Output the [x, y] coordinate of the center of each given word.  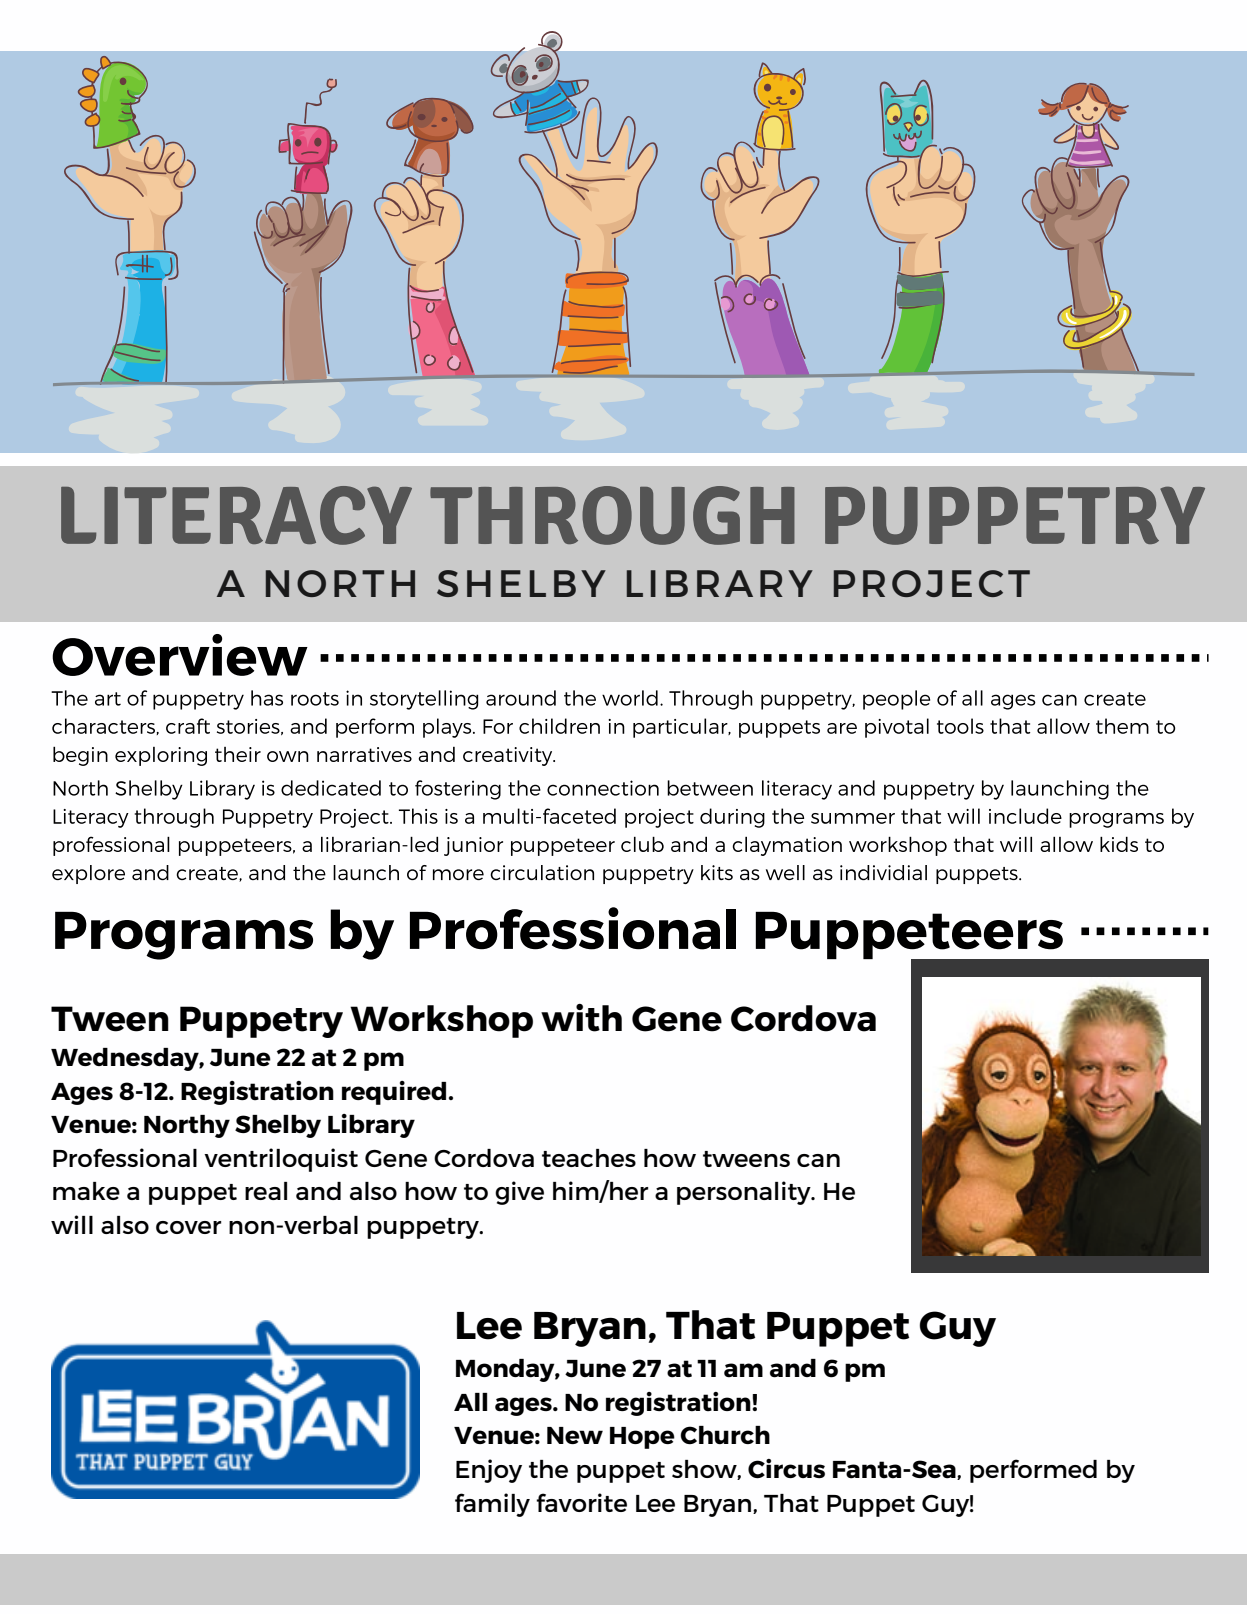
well [785, 872]
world [630, 698]
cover [188, 1227]
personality [745, 1193]
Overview [180, 655]
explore [88, 874]
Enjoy [489, 1471]
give [519, 1193]
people [896, 700]
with [581, 1018]
